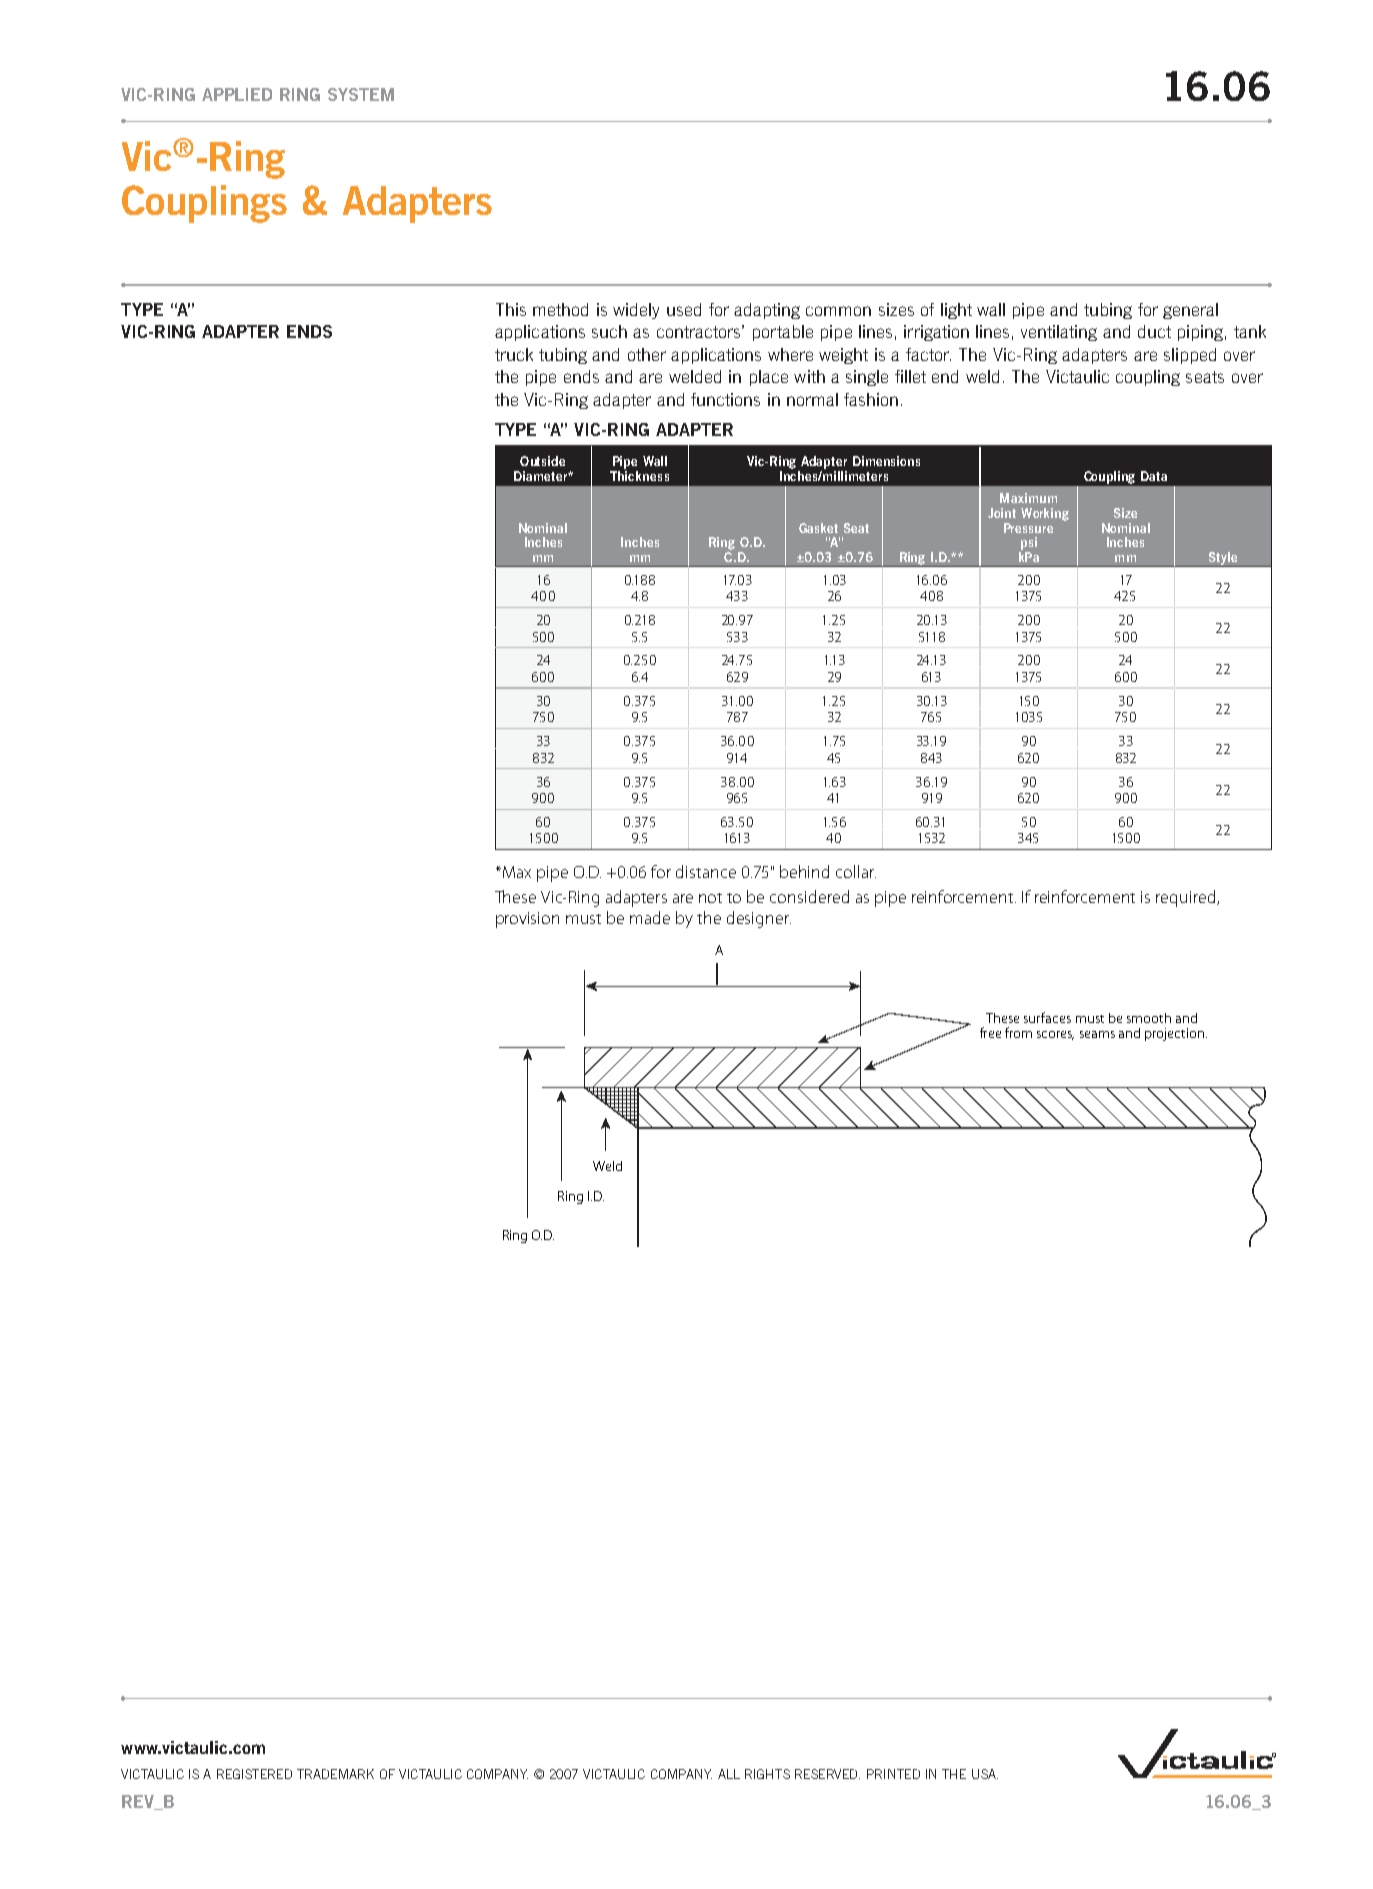 This screenshot has height=1889, width=1373. Describe the element at coordinates (767, 311) in the screenshot. I see `adapting` at that location.
